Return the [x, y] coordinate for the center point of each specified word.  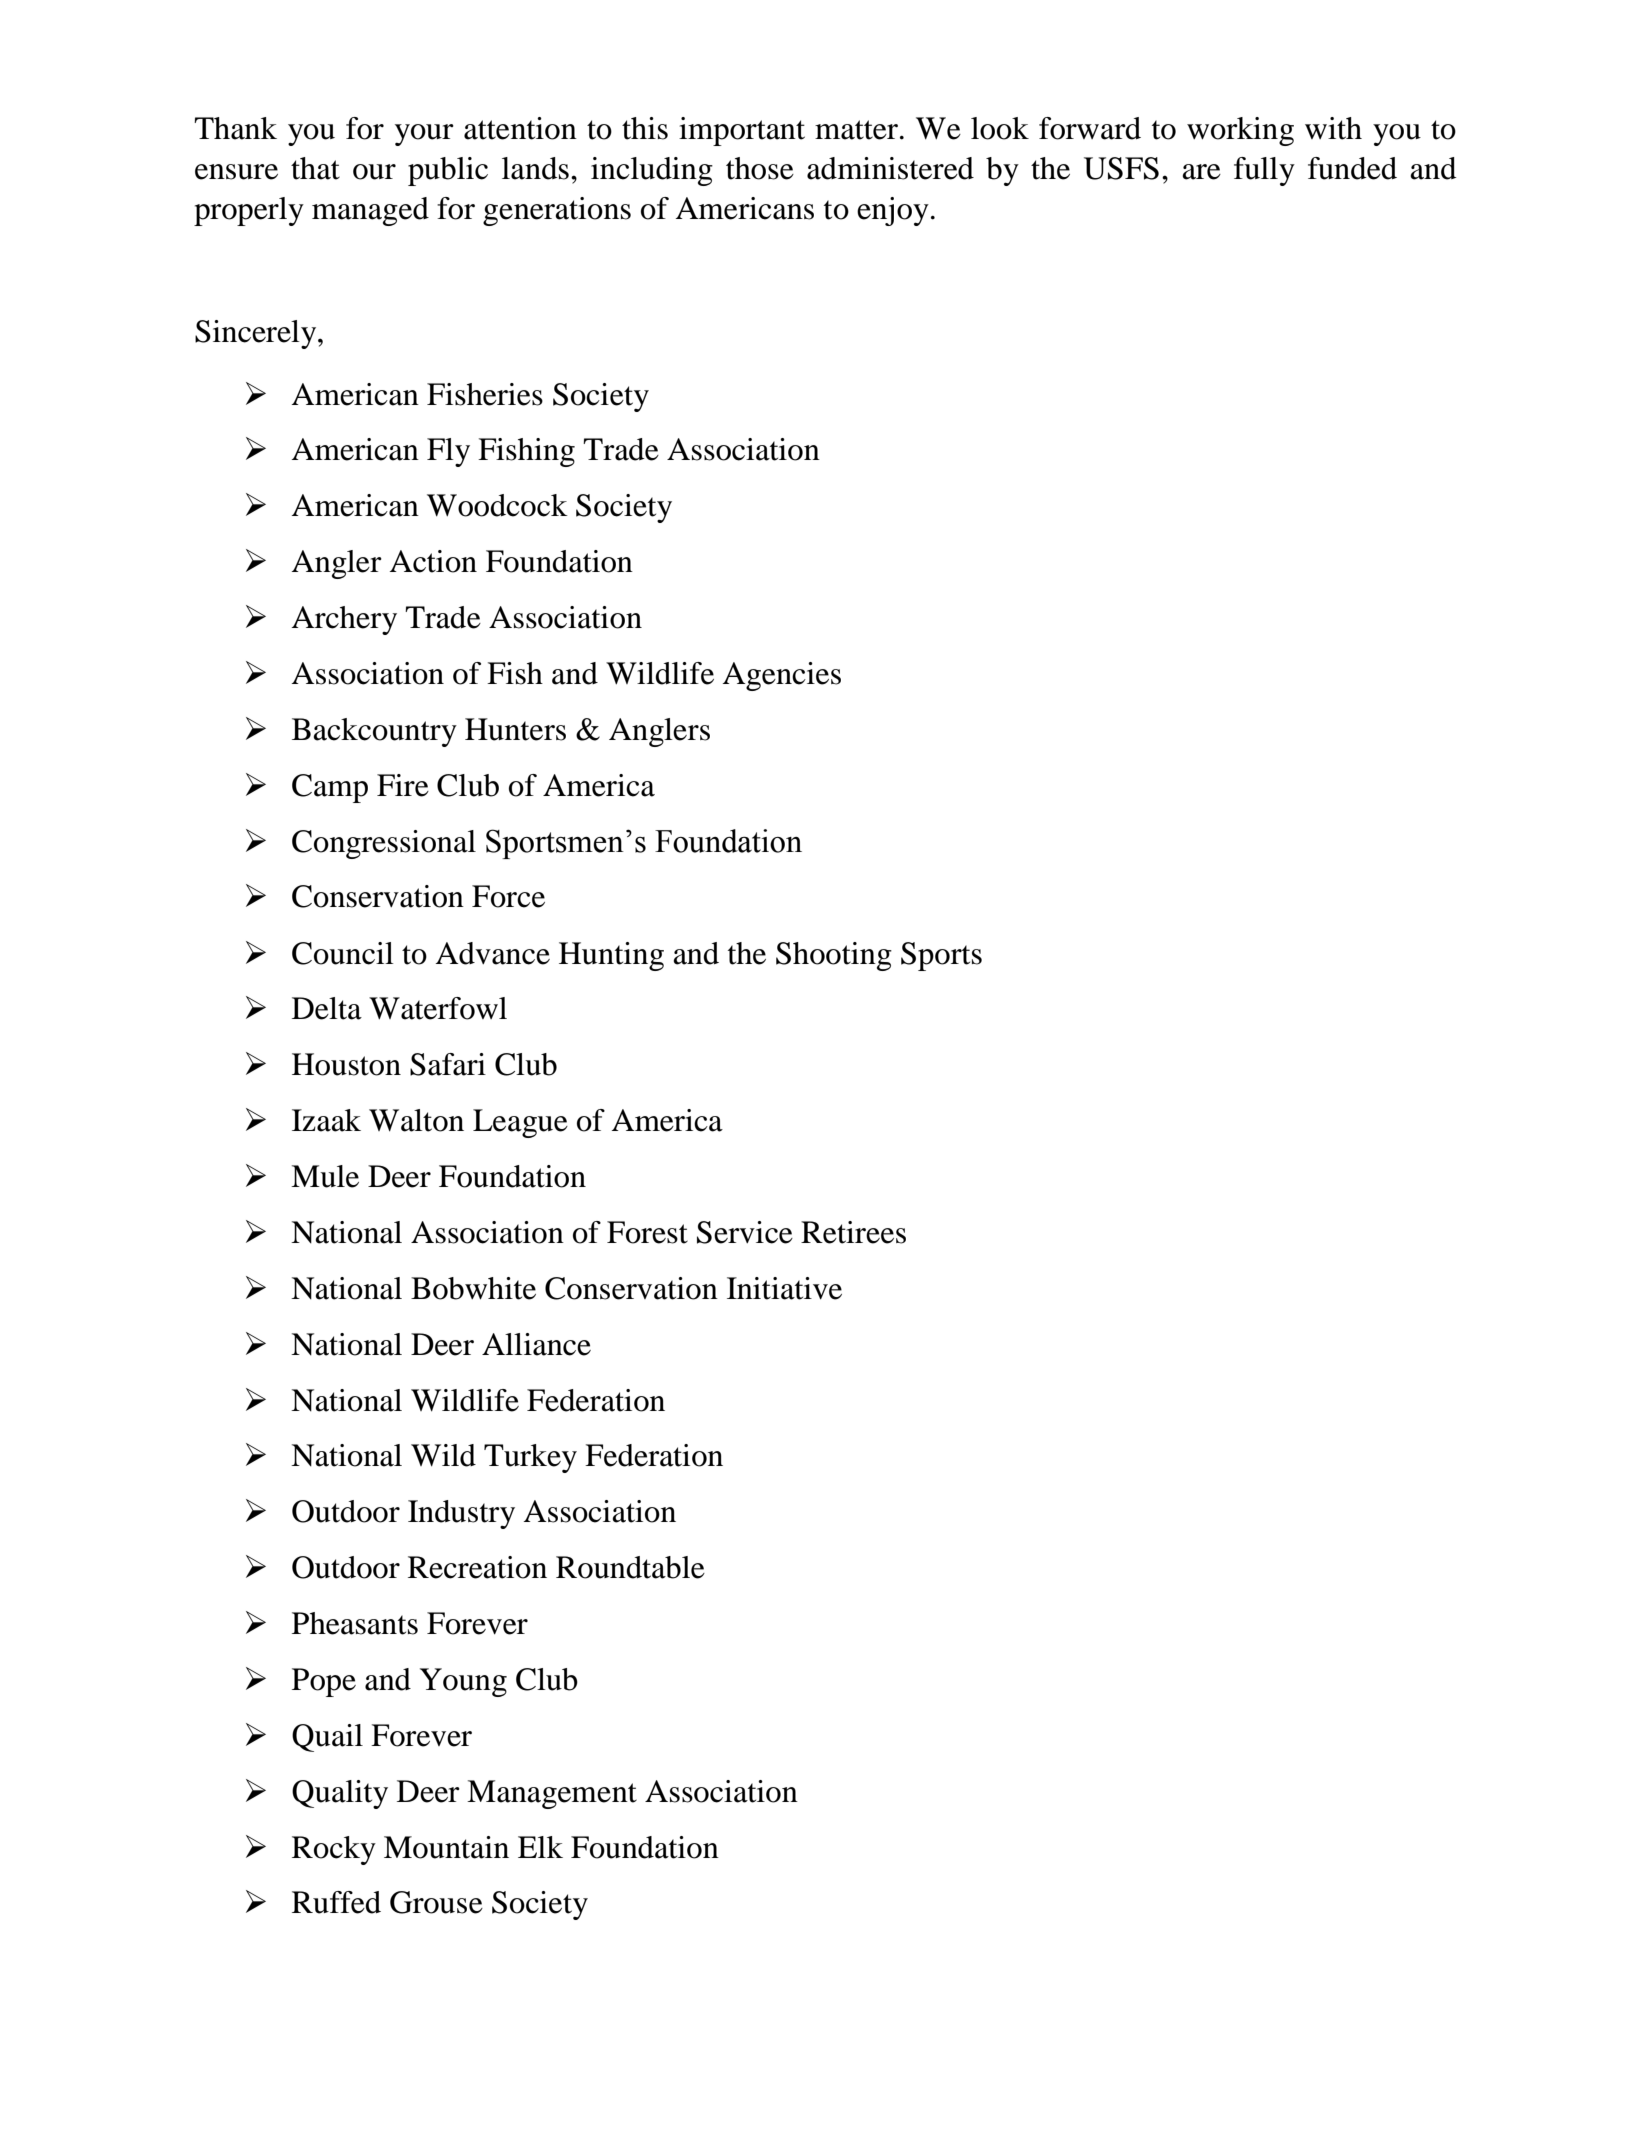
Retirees [853, 1232]
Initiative [784, 1288]
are [1201, 172]
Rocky [334, 1850]
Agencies [782, 676]
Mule [325, 1176]
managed [370, 211]
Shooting [834, 956]
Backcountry [374, 732]
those [760, 168]
